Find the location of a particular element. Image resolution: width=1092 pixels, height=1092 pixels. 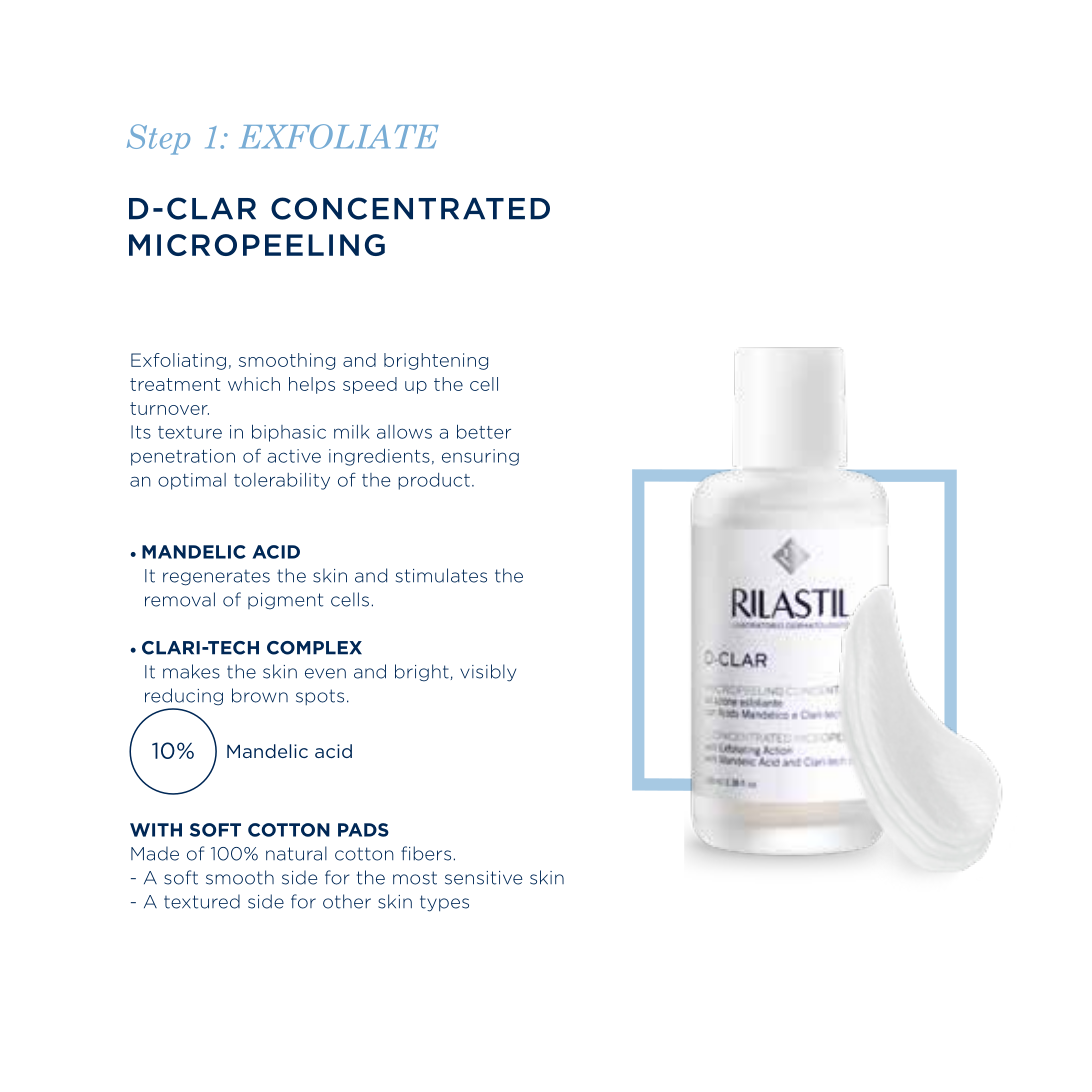

Made is located at coordinates (155, 853).
